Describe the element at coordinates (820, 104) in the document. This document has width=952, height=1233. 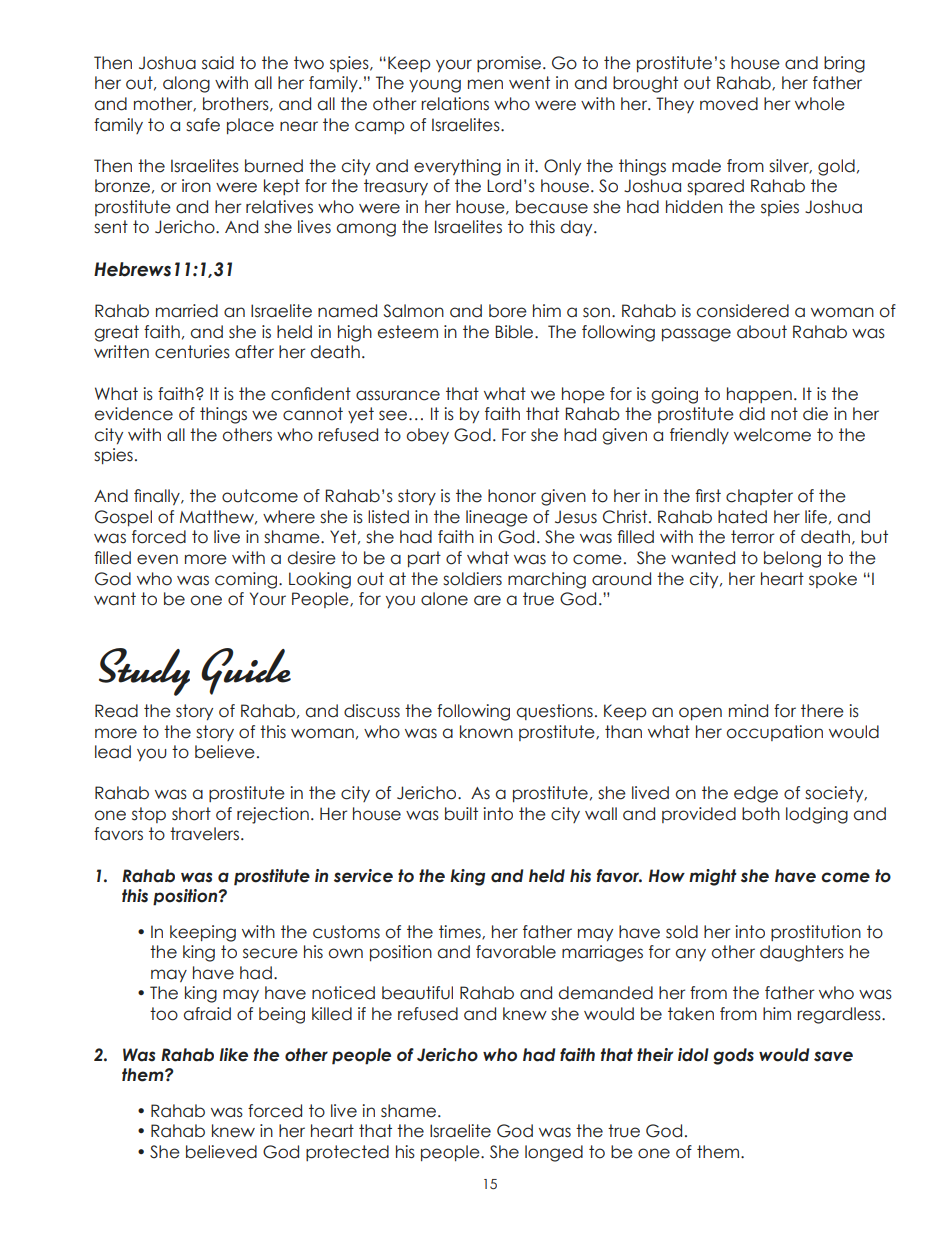
I see `whole` at that location.
